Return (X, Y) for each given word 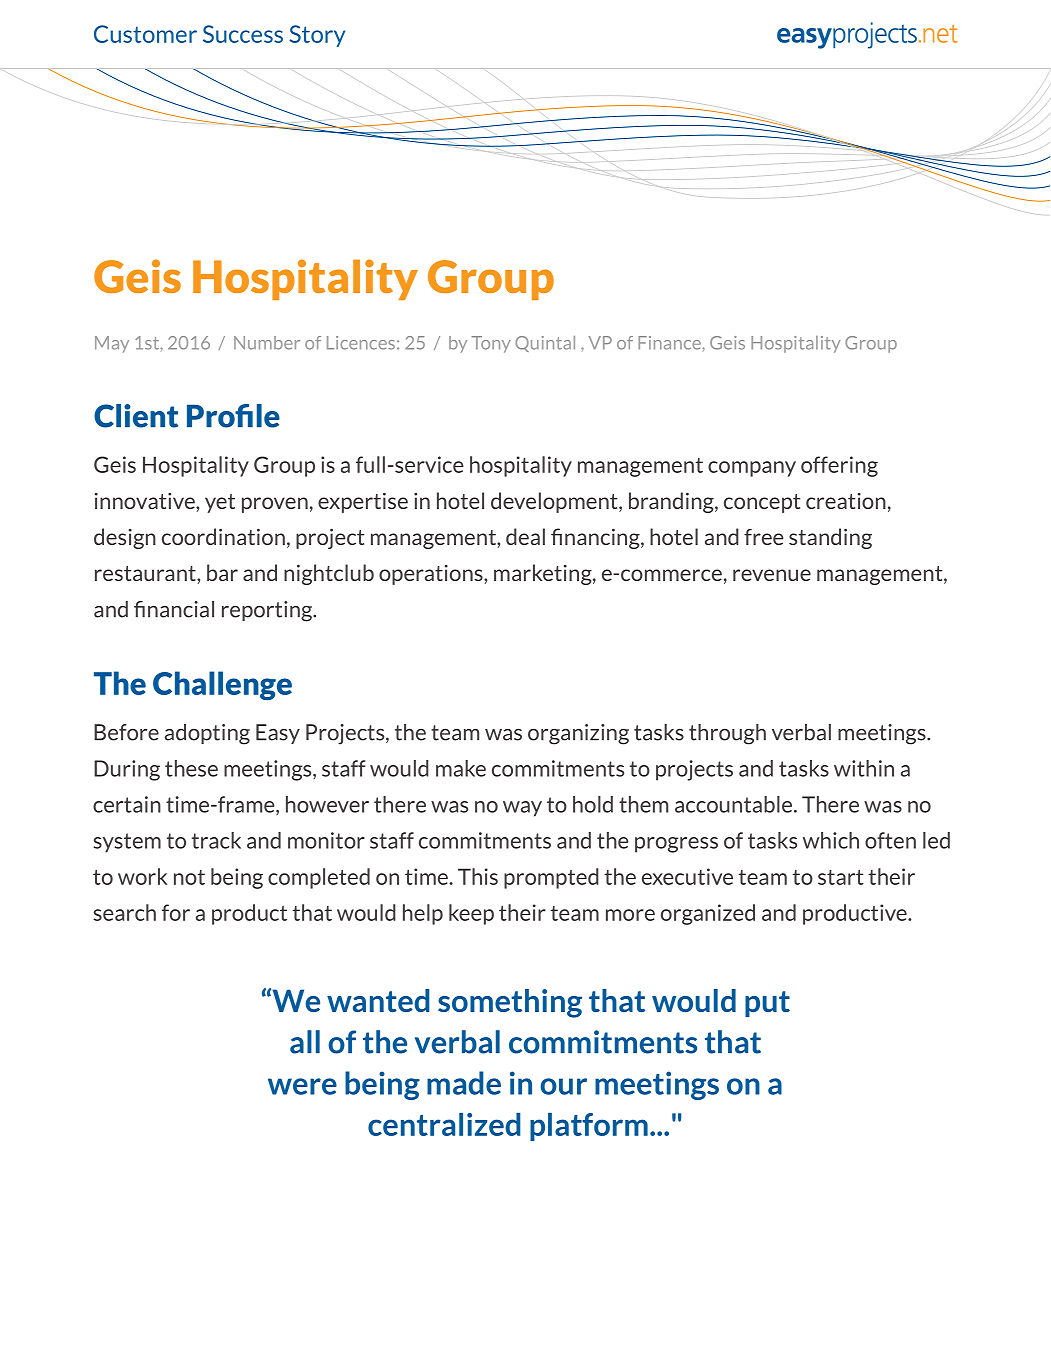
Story (317, 36)
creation (846, 501)
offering (839, 466)
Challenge (222, 685)
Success (243, 34)
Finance (670, 343)
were (302, 1086)
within (864, 768)
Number (267, 343)
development (555, 502)
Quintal (545, 344)
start (841, 877)
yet (220, 503)
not (189, 877)
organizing (578, 734)
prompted (551, 878)
